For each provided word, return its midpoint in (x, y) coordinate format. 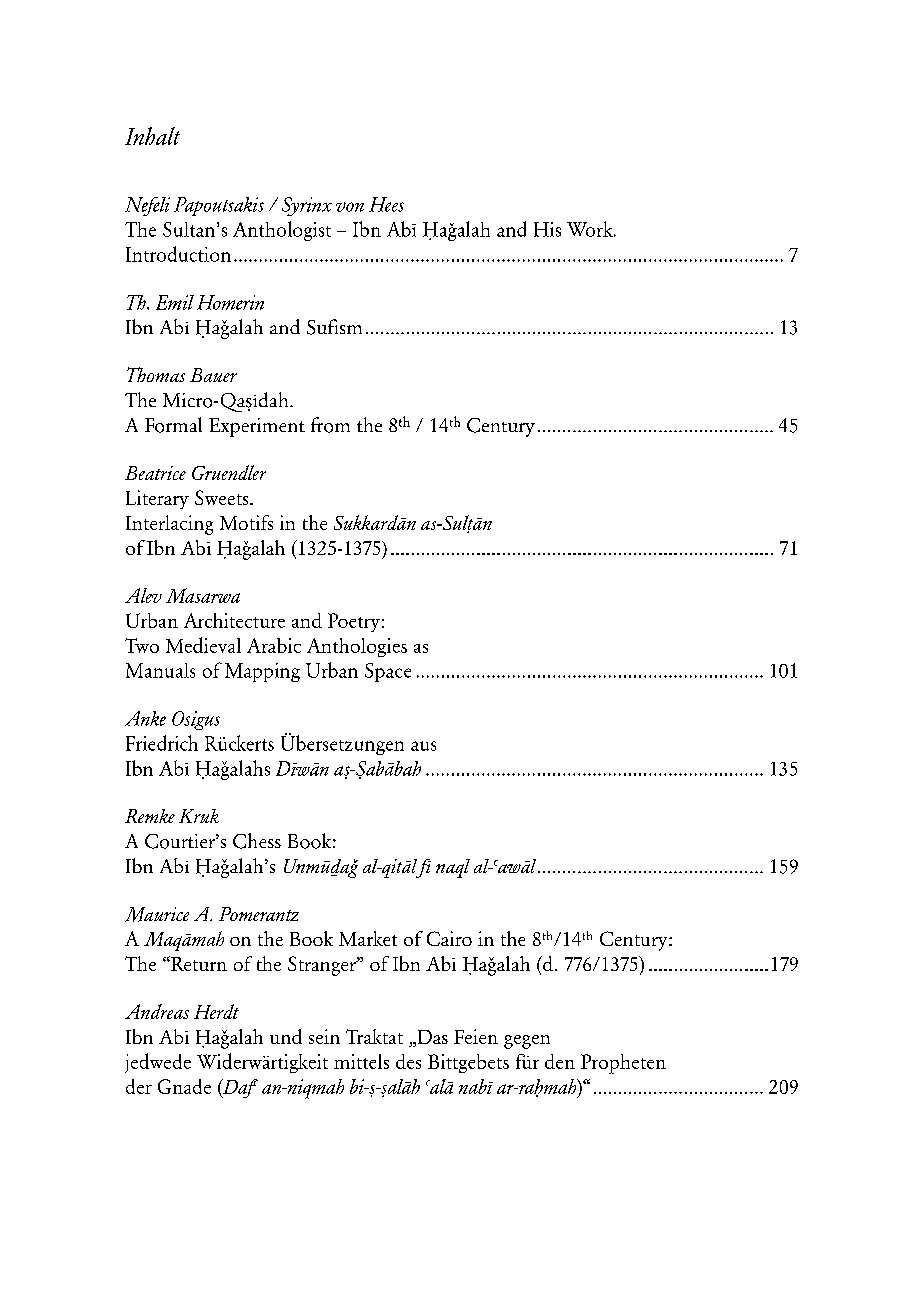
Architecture (234, 620)
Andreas (157, 1011)
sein (324, 1036)
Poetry (354, 622)
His (547, 229)
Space (388, 672)
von (350, 207)
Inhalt (152, 136)
